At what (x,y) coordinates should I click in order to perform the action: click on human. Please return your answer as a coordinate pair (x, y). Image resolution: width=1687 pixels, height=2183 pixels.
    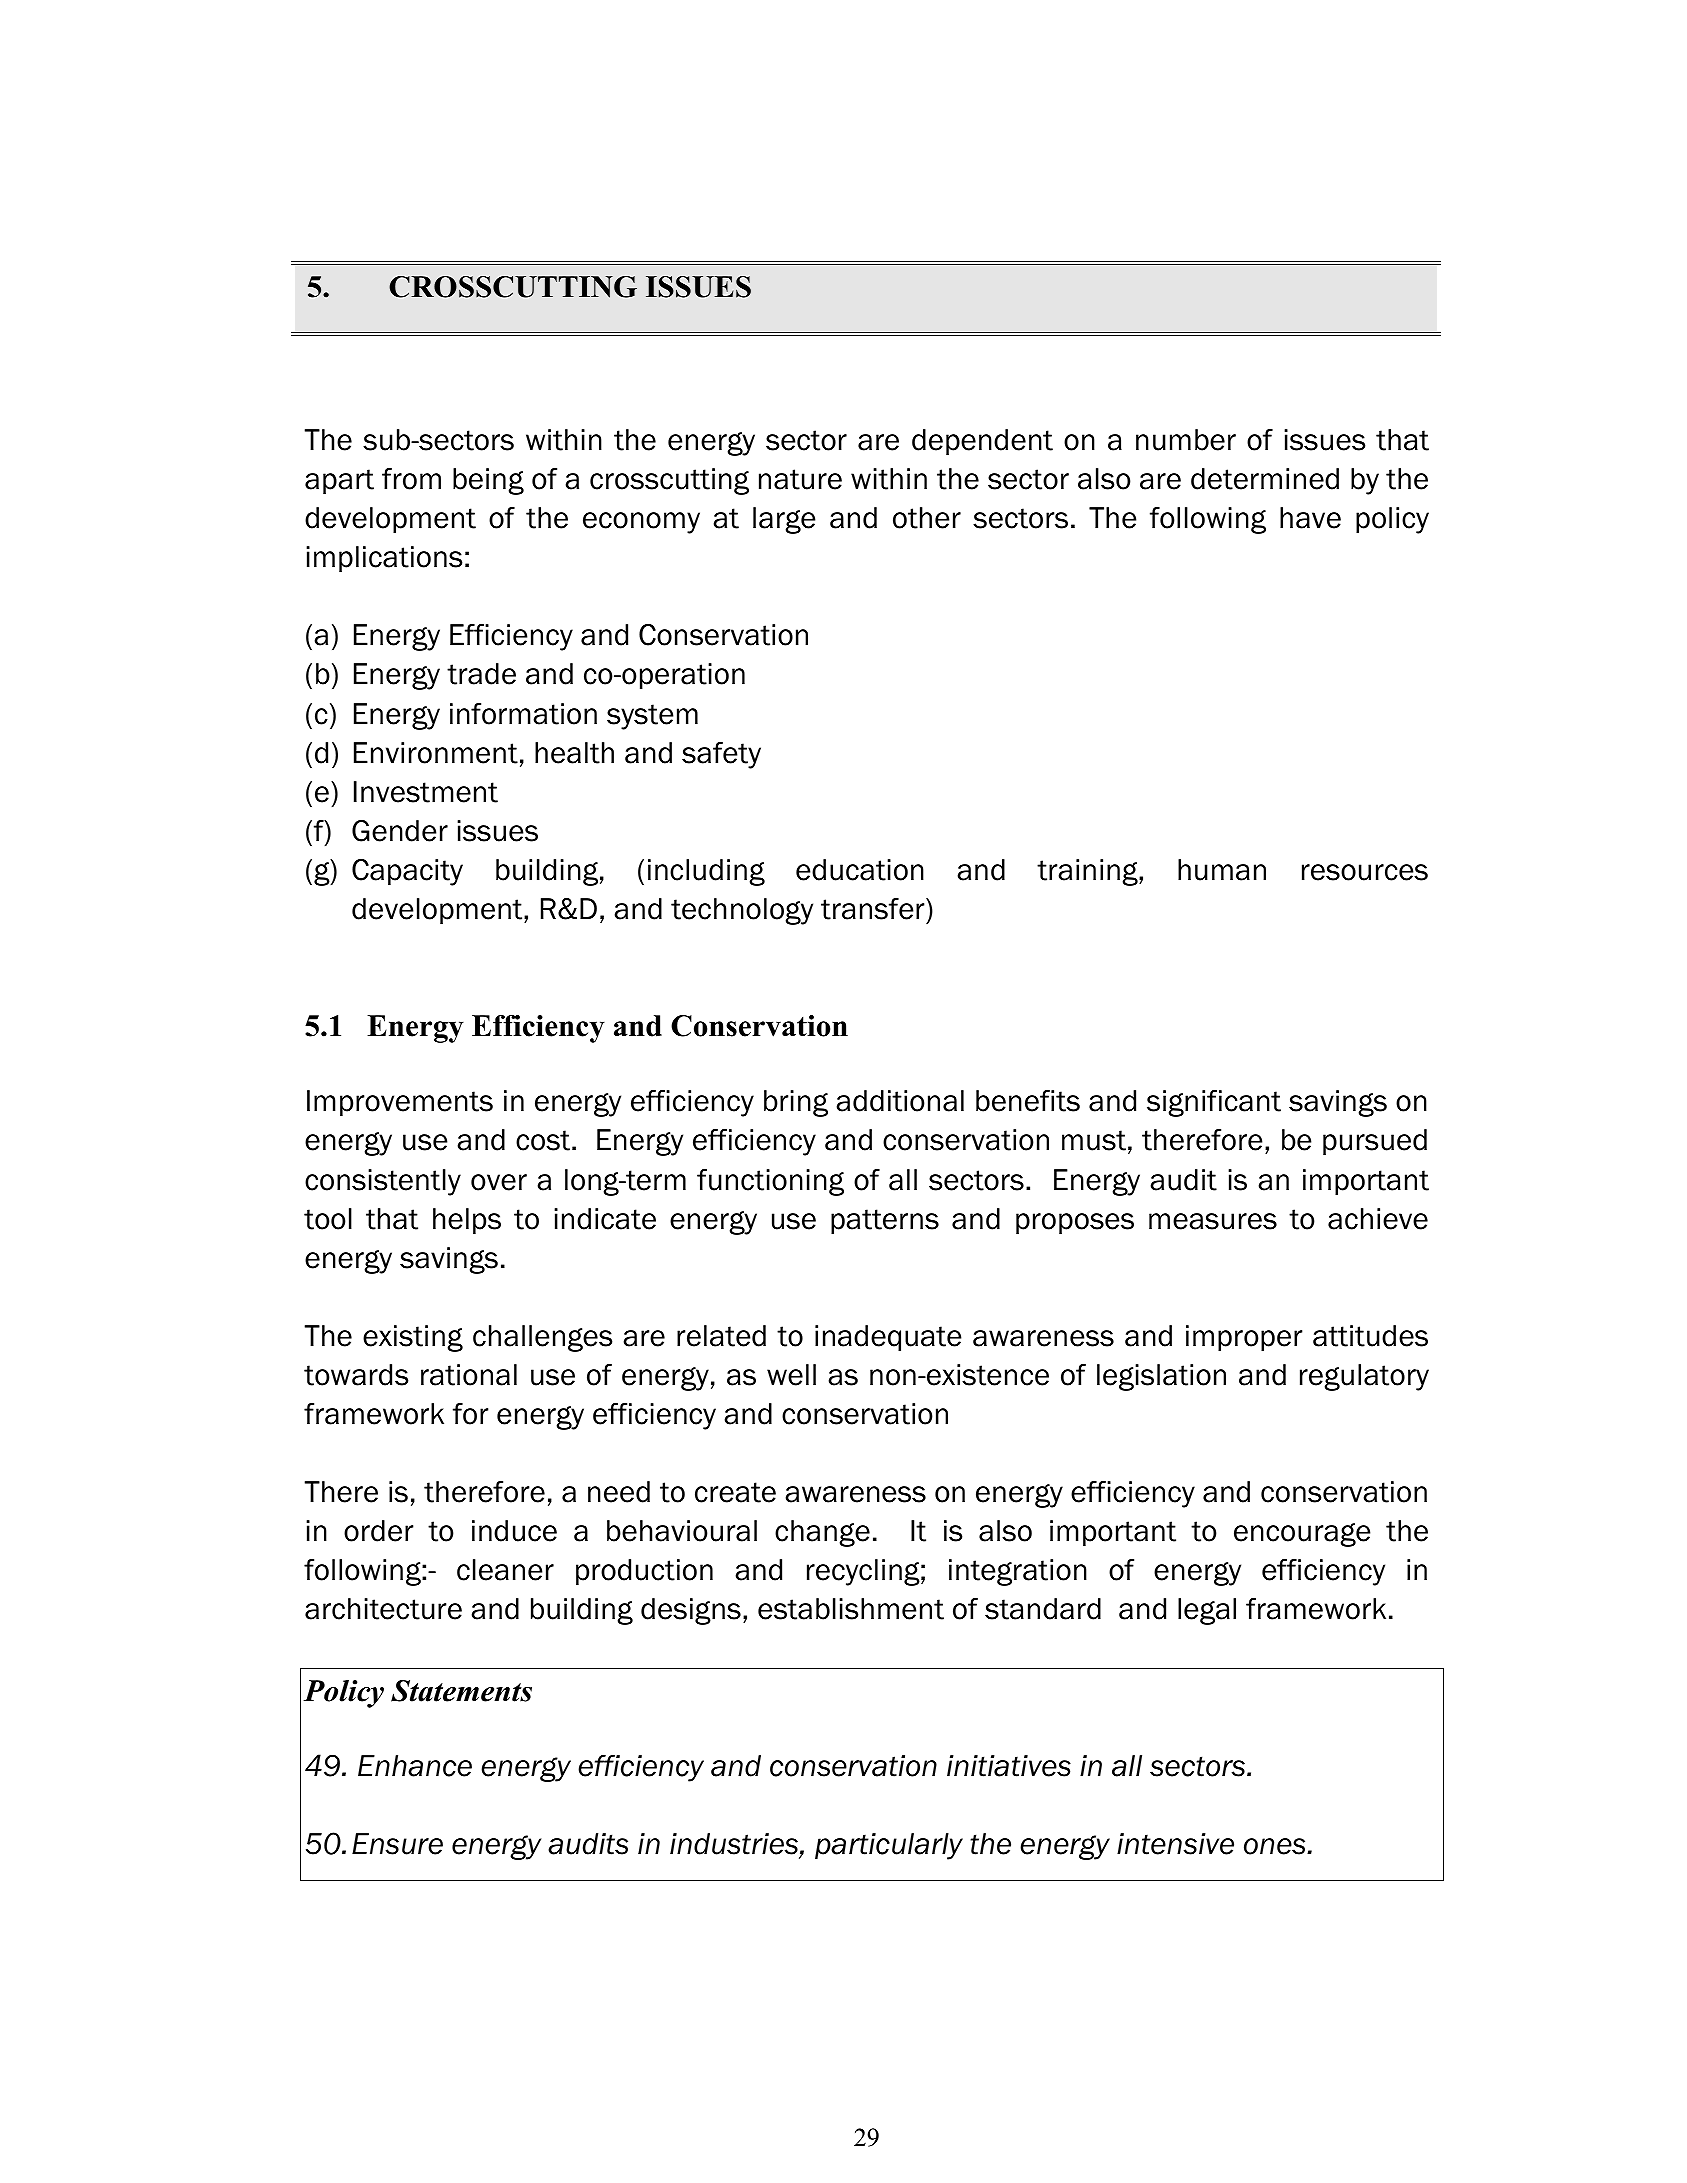
    Looking at the image, I should click on (1222, 870).
